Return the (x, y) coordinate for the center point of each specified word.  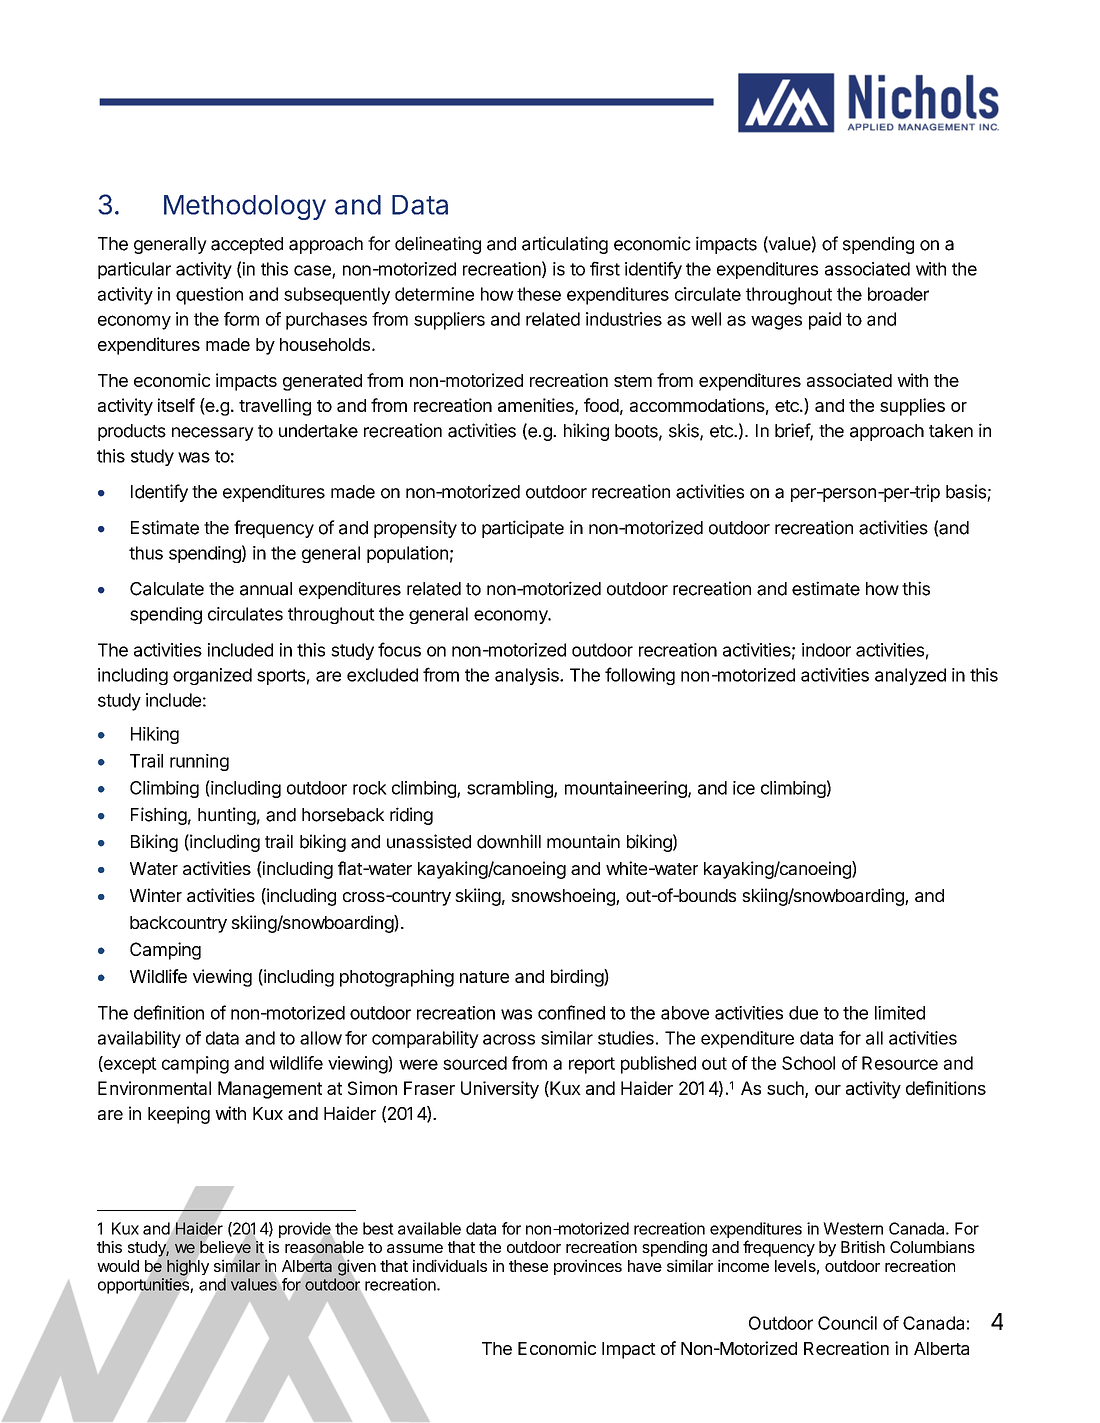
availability (139, 1039)
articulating (565, 245)
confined (571, 1012)
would (118, 1266)
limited (900, 1013)
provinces (588, 1267)
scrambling (511, 789)
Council (847, 1323)
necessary (213, 434)
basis (966, 491)
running (199, 762)
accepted (247, 245)
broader (898, 294)
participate (523, 529)
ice (744, 788)
